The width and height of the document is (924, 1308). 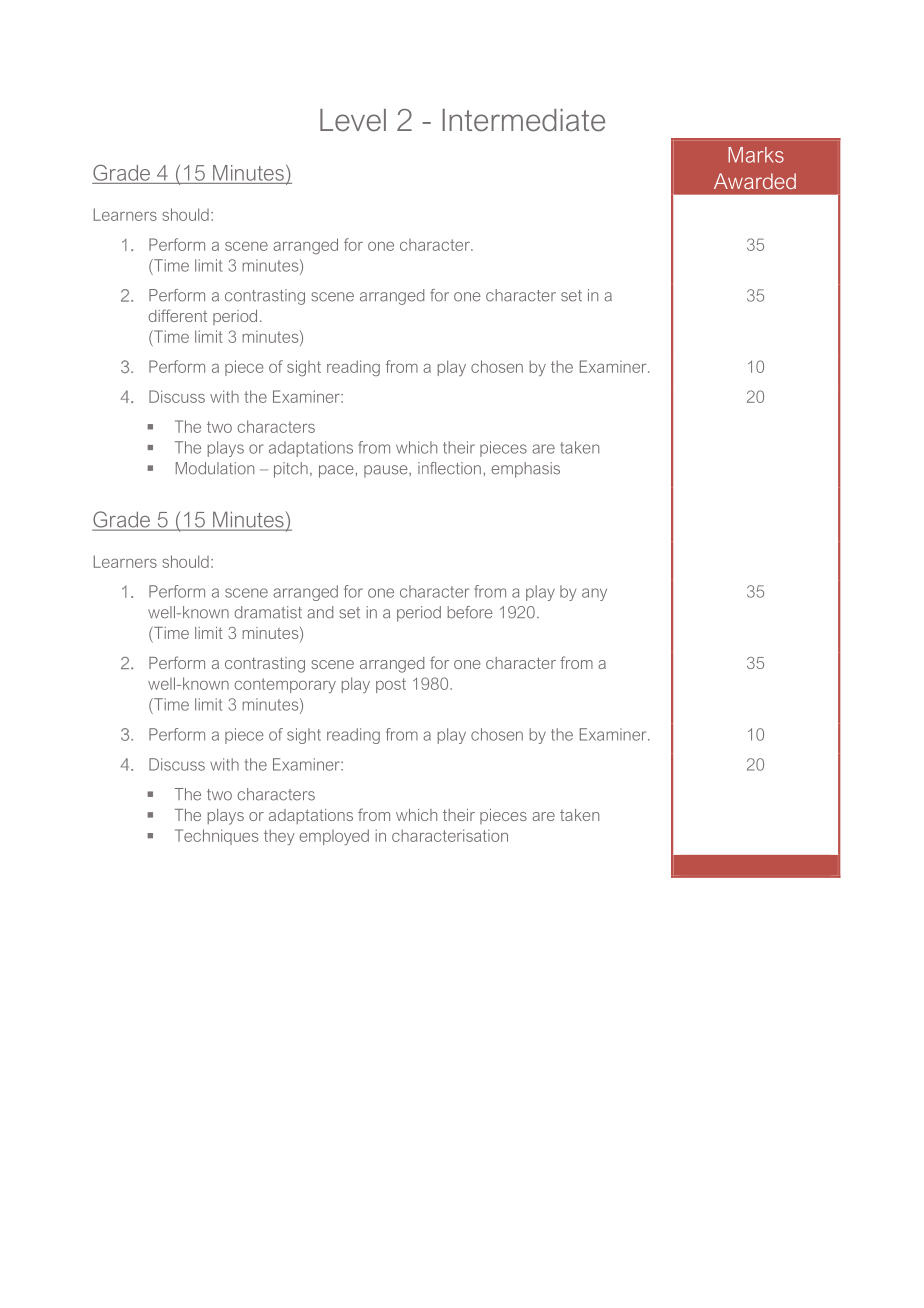 I want to click on dramatist, so click(x=268, y=612).
